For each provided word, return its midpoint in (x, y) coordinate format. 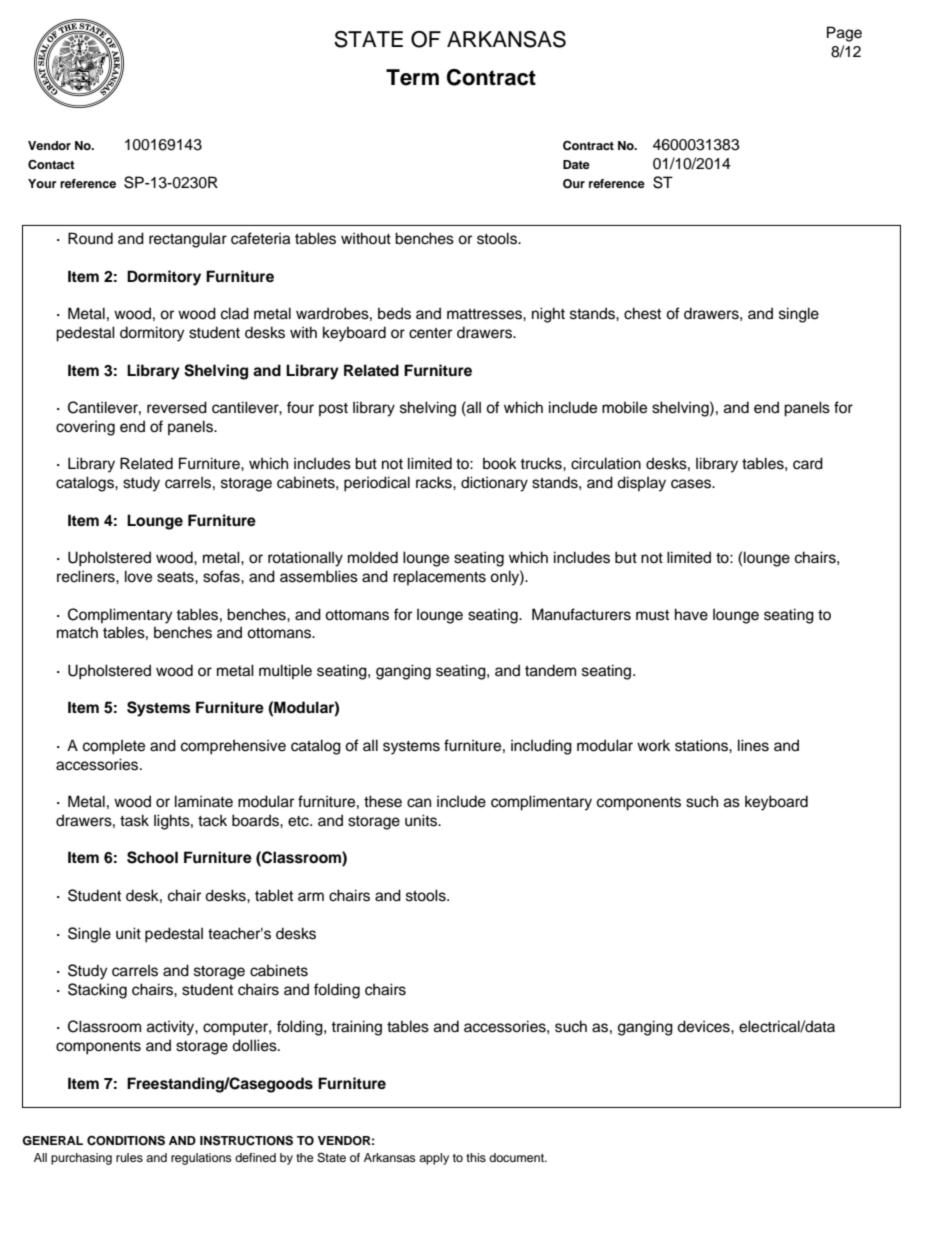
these (383, 801)
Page (844, 34)
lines (753, 745)
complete (114, 747)
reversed (177, 407)
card (808, 463)
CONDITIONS (126, 1140)
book (500, 463)
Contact (51, 164)
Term (412, 77)
